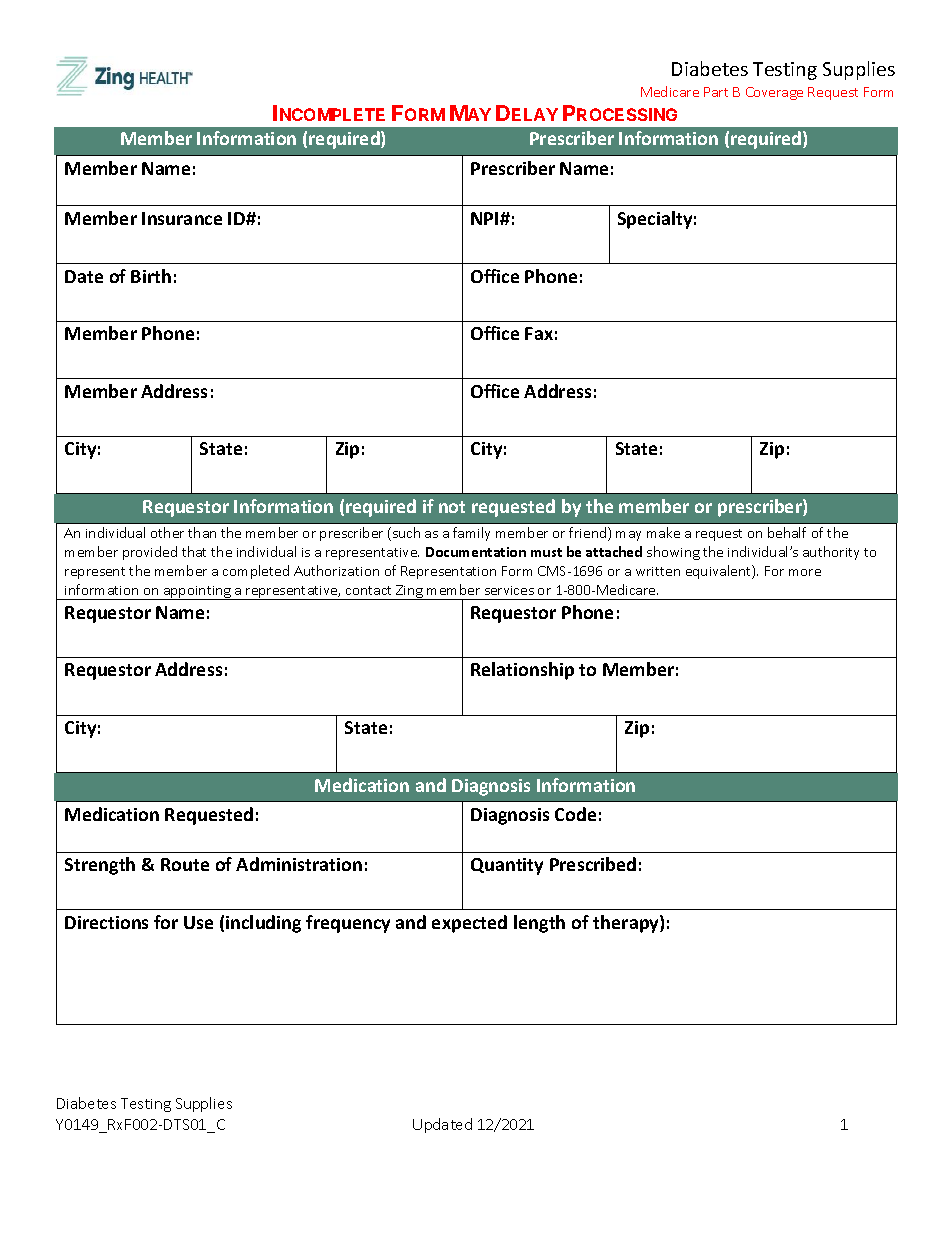  What do you see at coordinates (471, 534) in the page?
I see `family` at bounding box center [471, 534].
